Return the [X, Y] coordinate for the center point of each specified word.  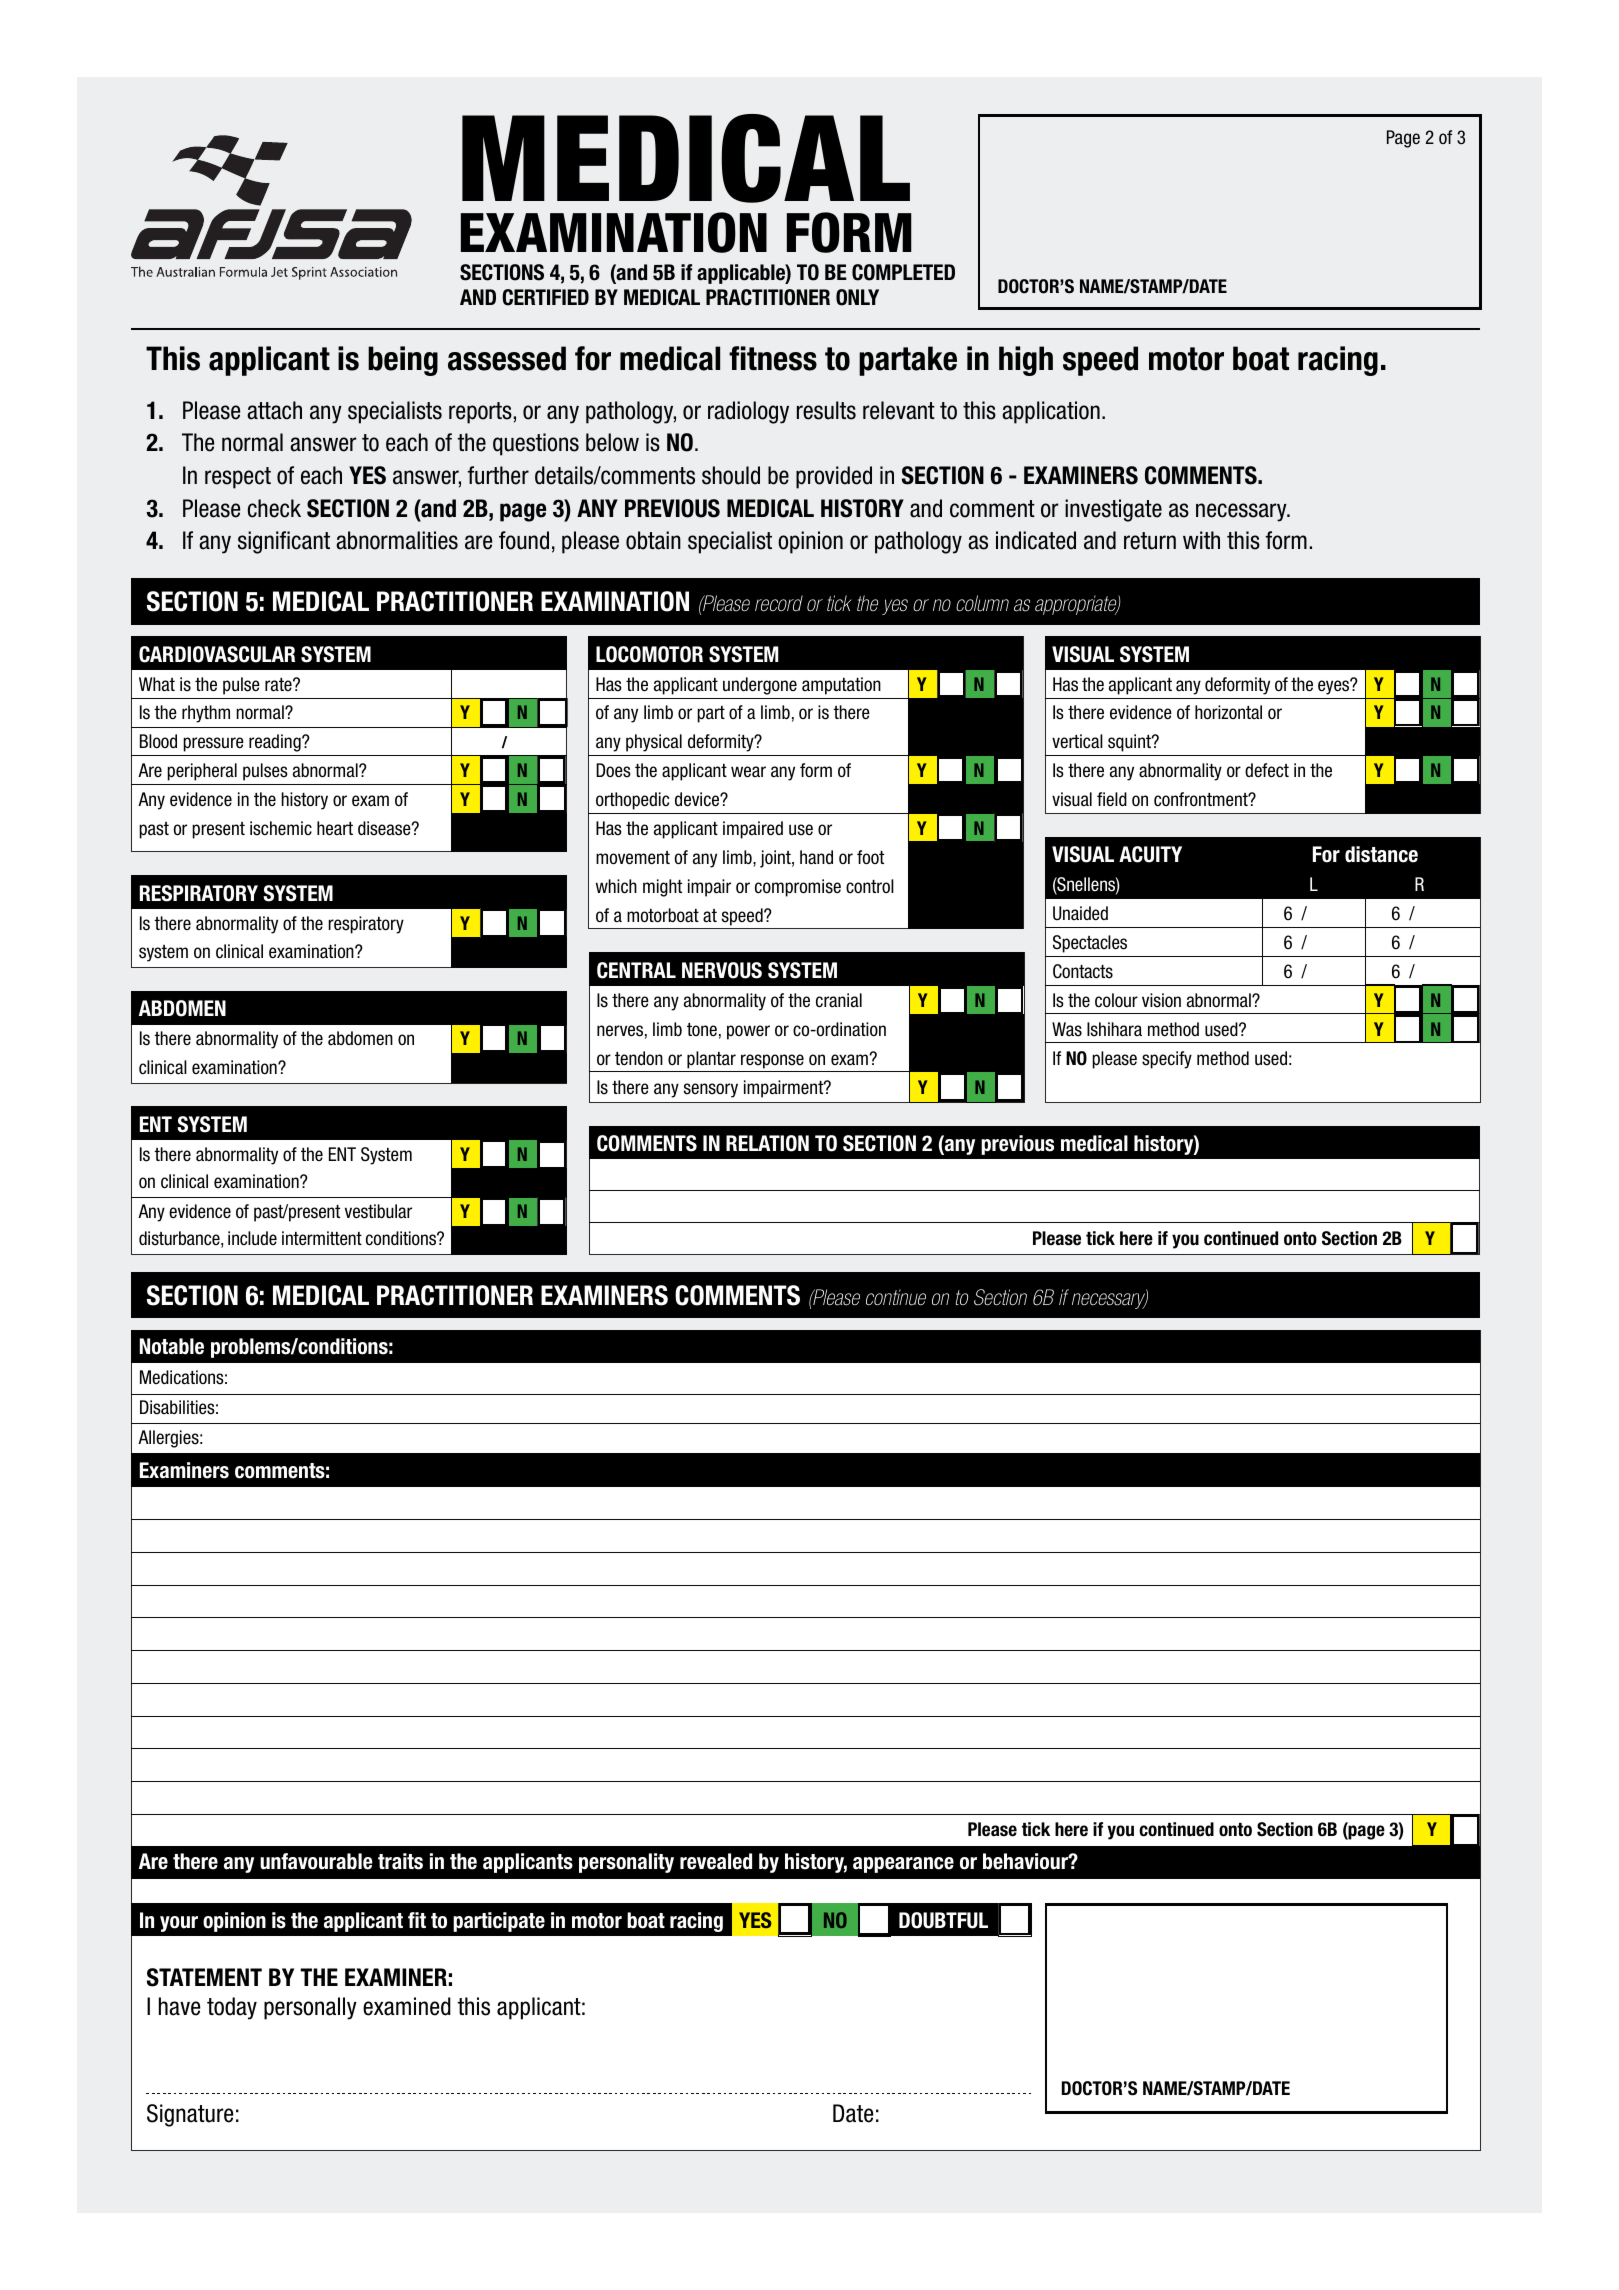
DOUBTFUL [943, 1920]
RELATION [767, 1143]
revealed [716, 1861]
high [1026, 361]
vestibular [378, 1211]
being [403, 361]
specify [1167, 1060]
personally [310, 2008]
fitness [773, 358]
